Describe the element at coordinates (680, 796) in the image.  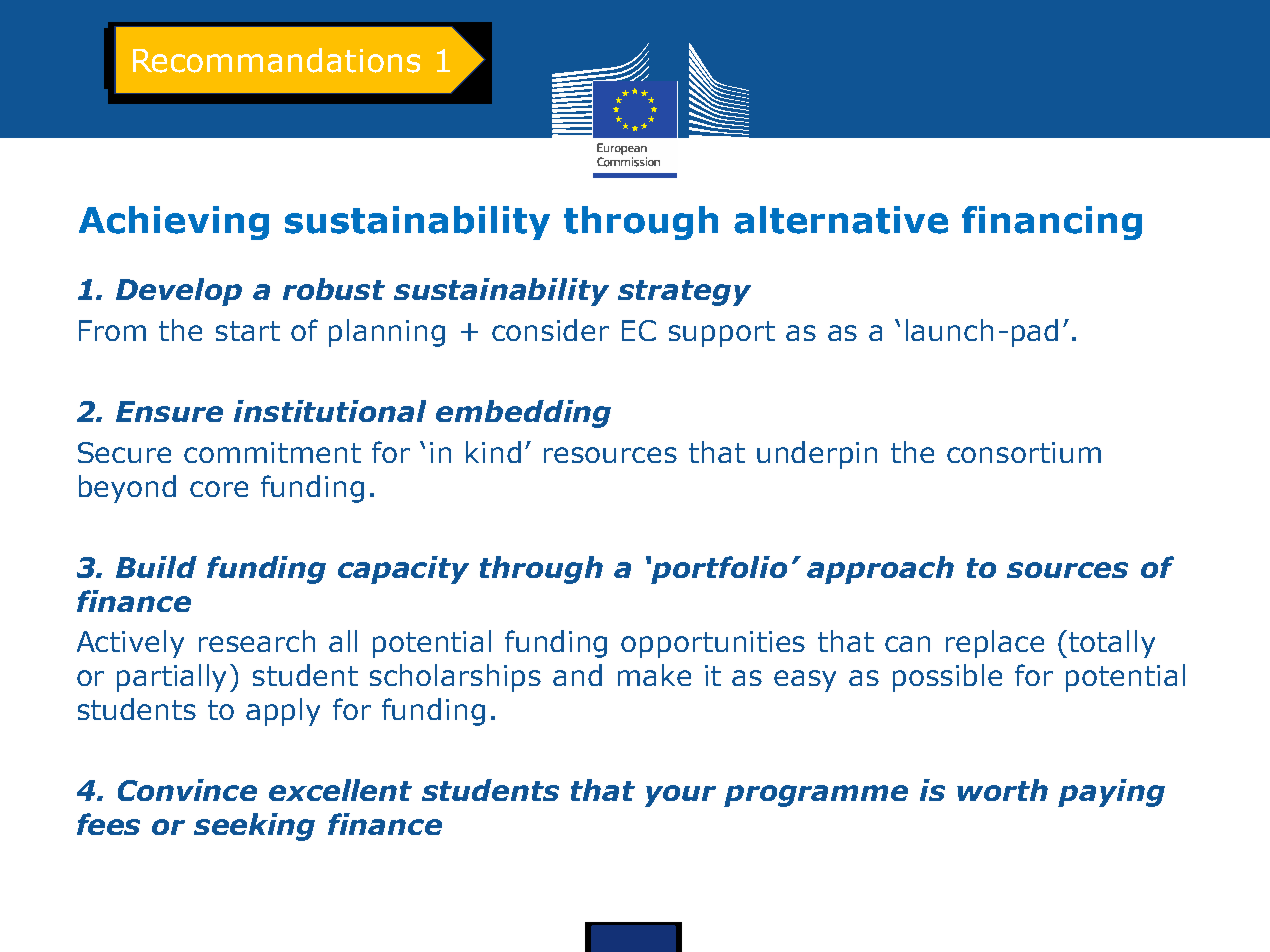
I see `your` at that location.
